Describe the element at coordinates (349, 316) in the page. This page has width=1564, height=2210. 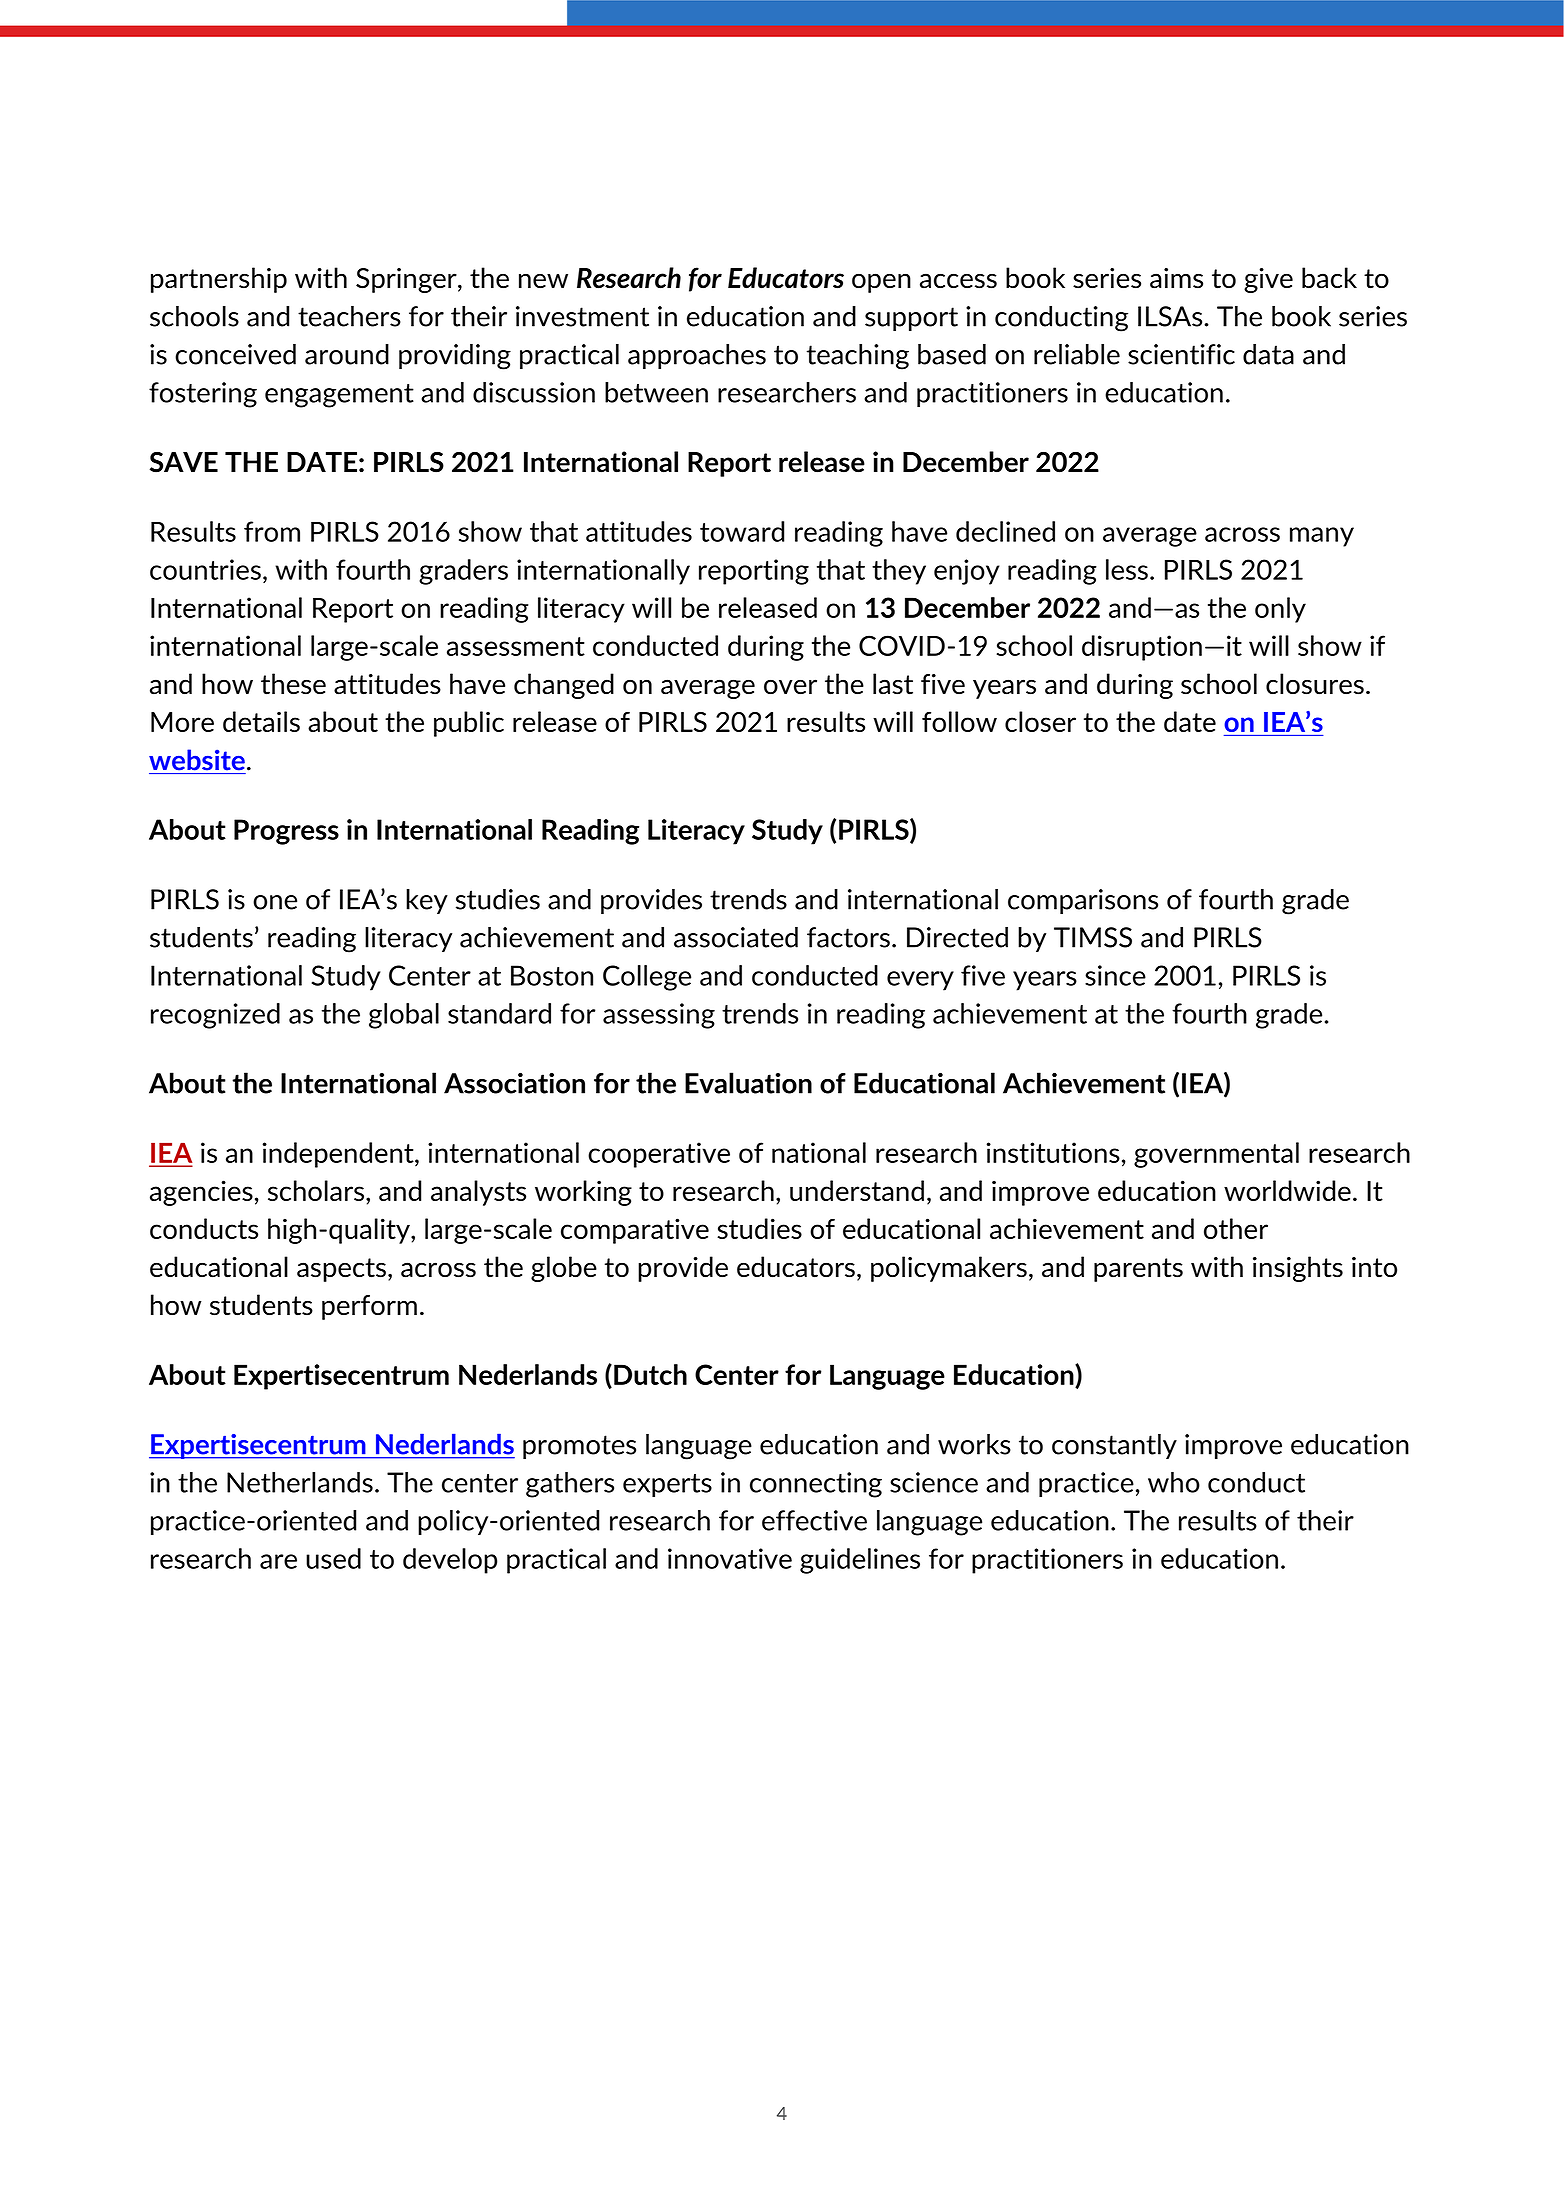
I see `teachers` at that location.
